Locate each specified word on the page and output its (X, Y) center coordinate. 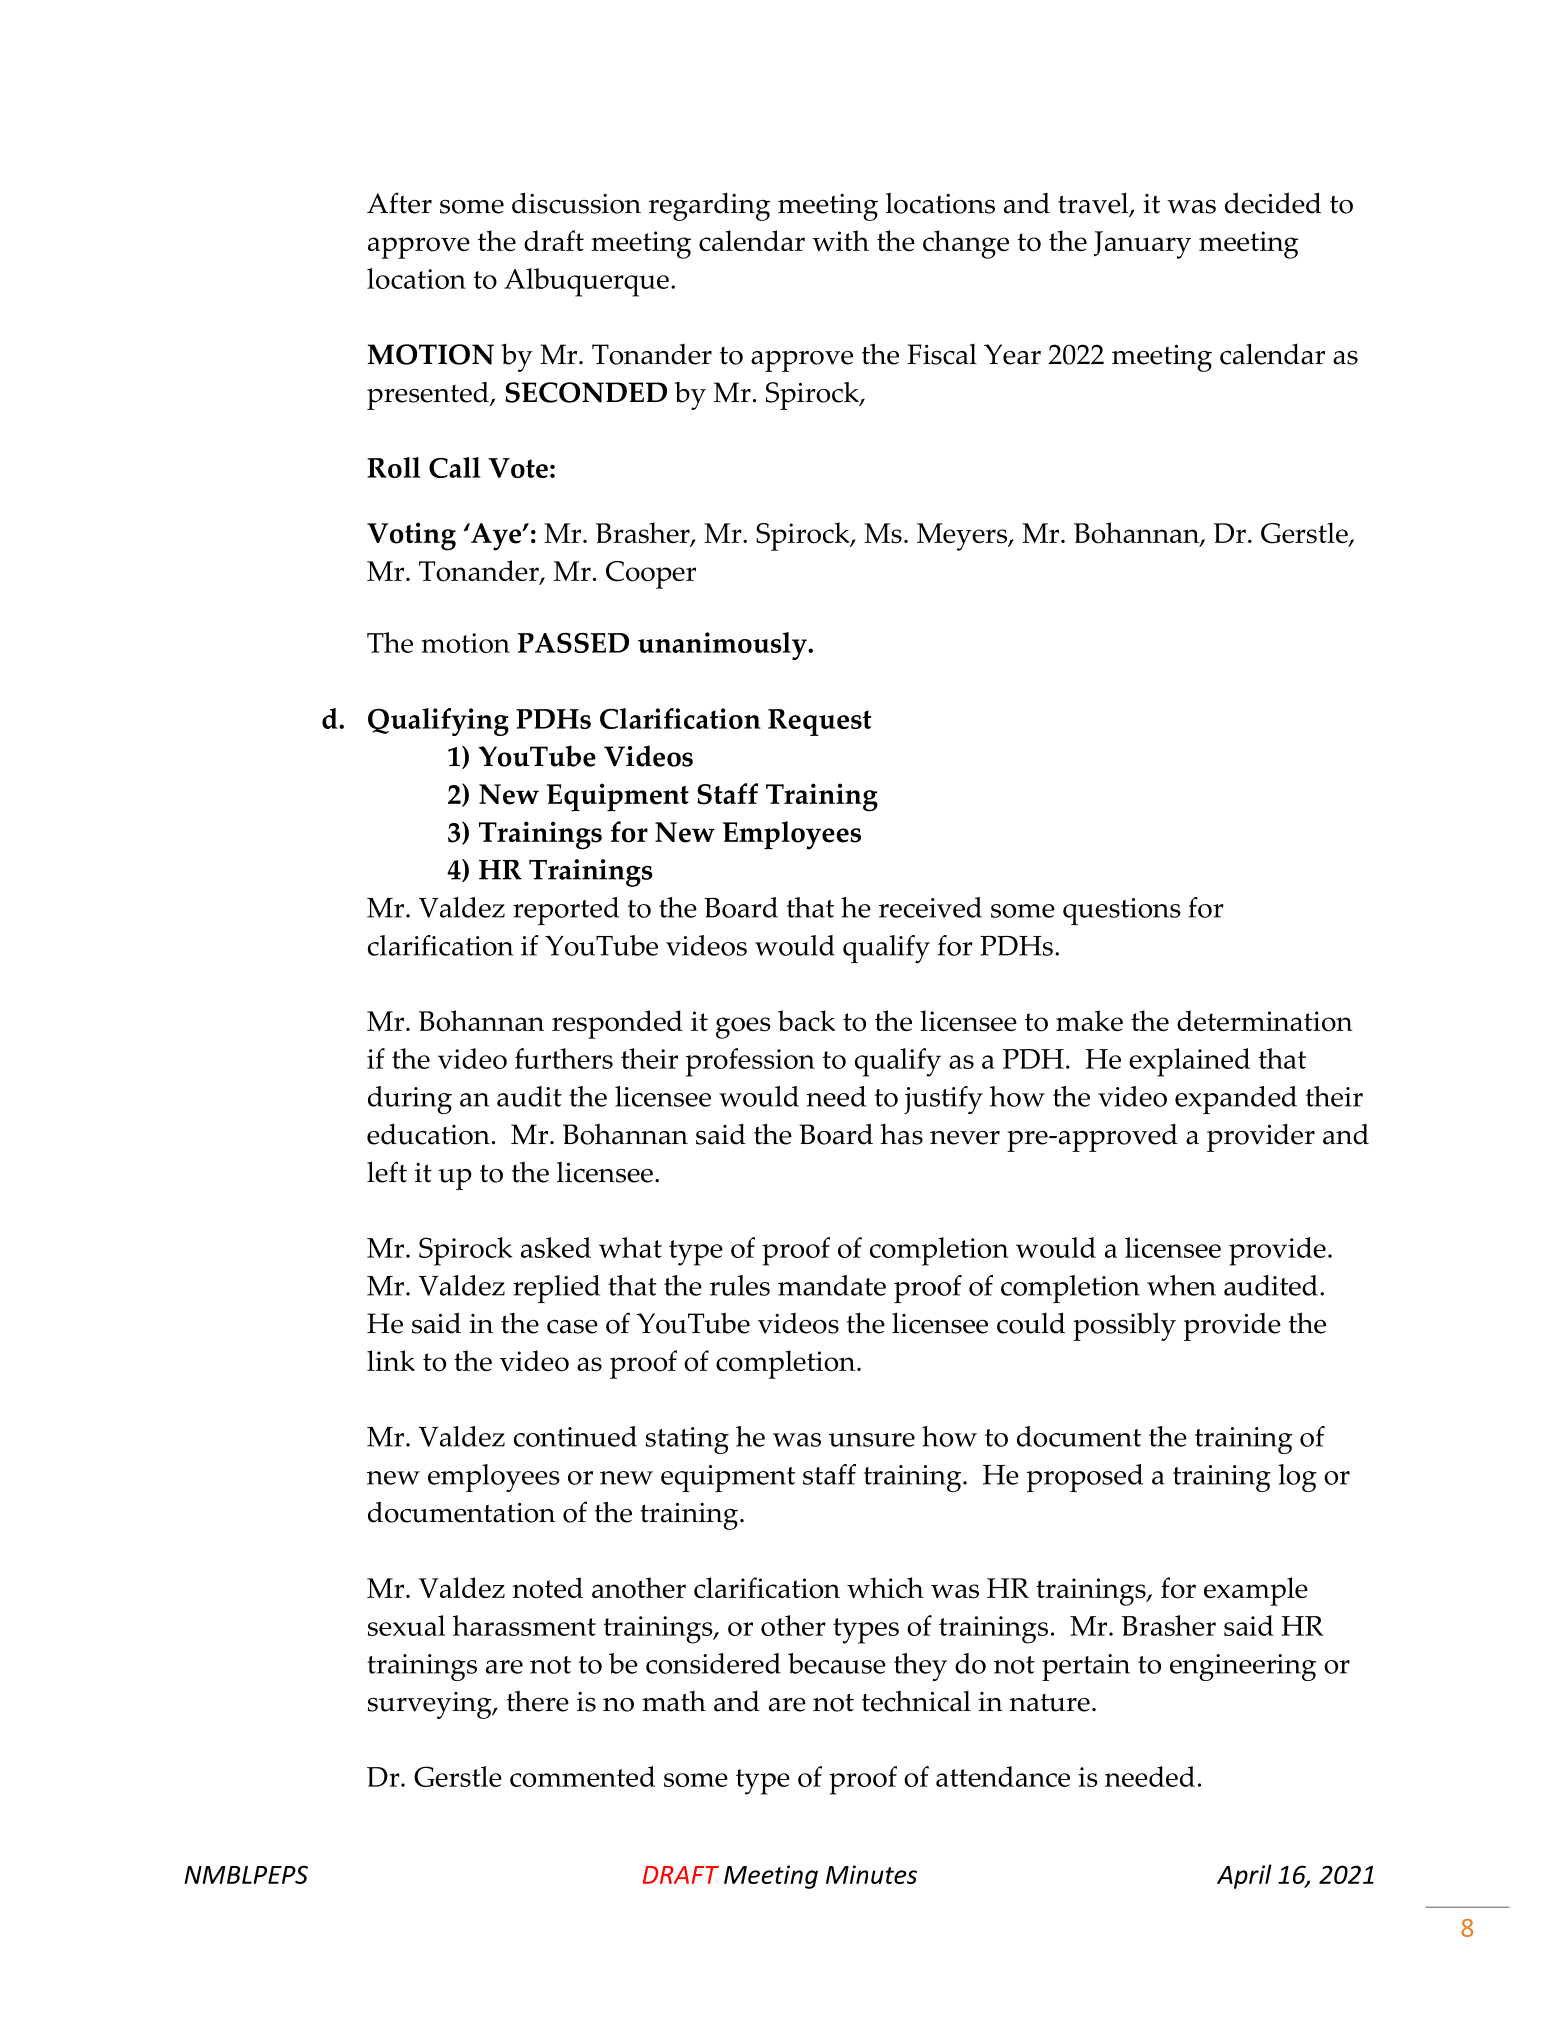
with (840, 240)
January (1142, 245)
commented (582, 1776)
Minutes (871, 1874)
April (1244, 1876)
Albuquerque (586, 282)
